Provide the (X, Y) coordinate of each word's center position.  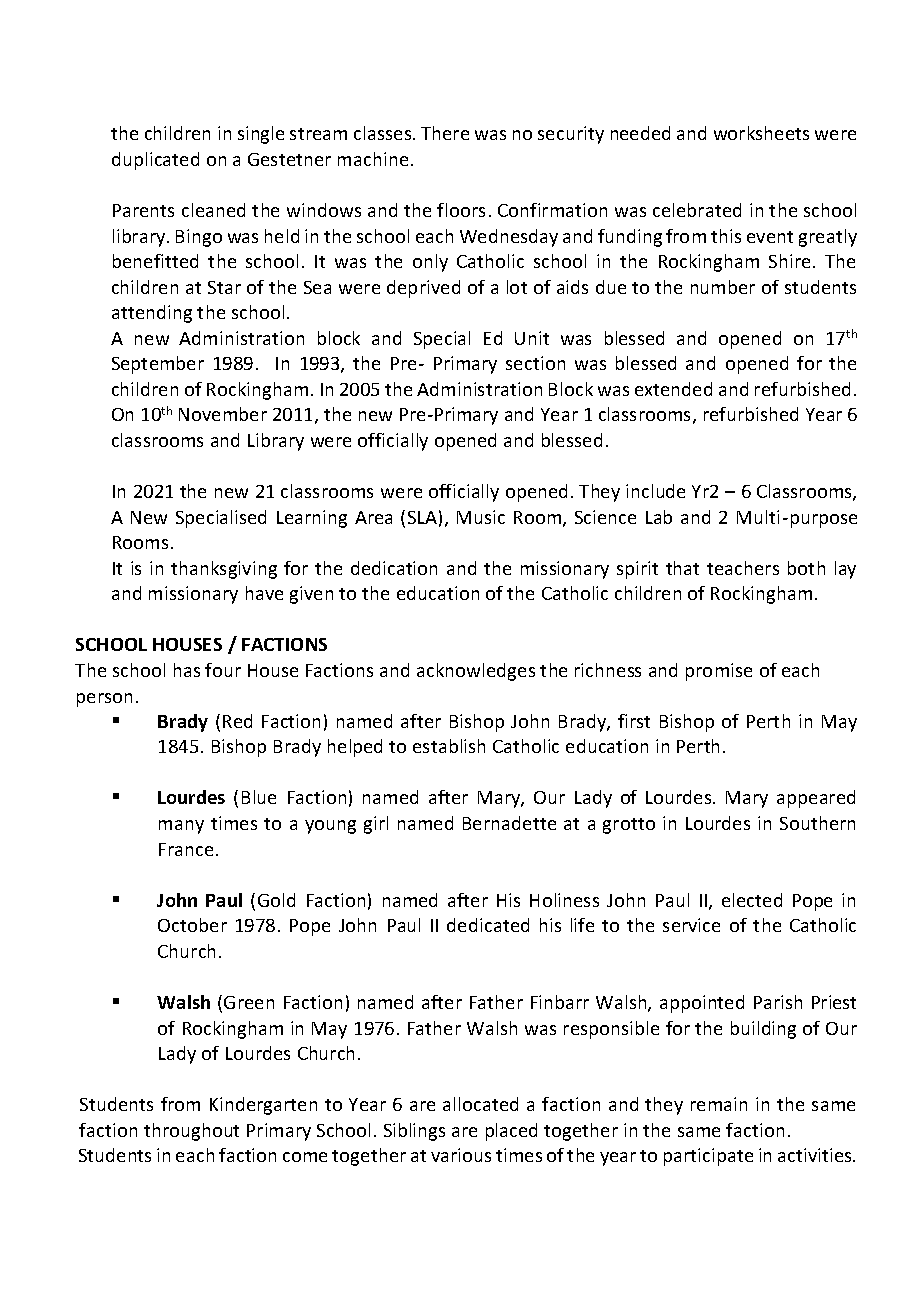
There (445, 133)
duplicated (155, 161)
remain (719, 1104)
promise (719, 672)
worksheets (761, 133)
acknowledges (476, 672)
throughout (191, 1132)
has (187, 670)
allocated (480, 1104)
